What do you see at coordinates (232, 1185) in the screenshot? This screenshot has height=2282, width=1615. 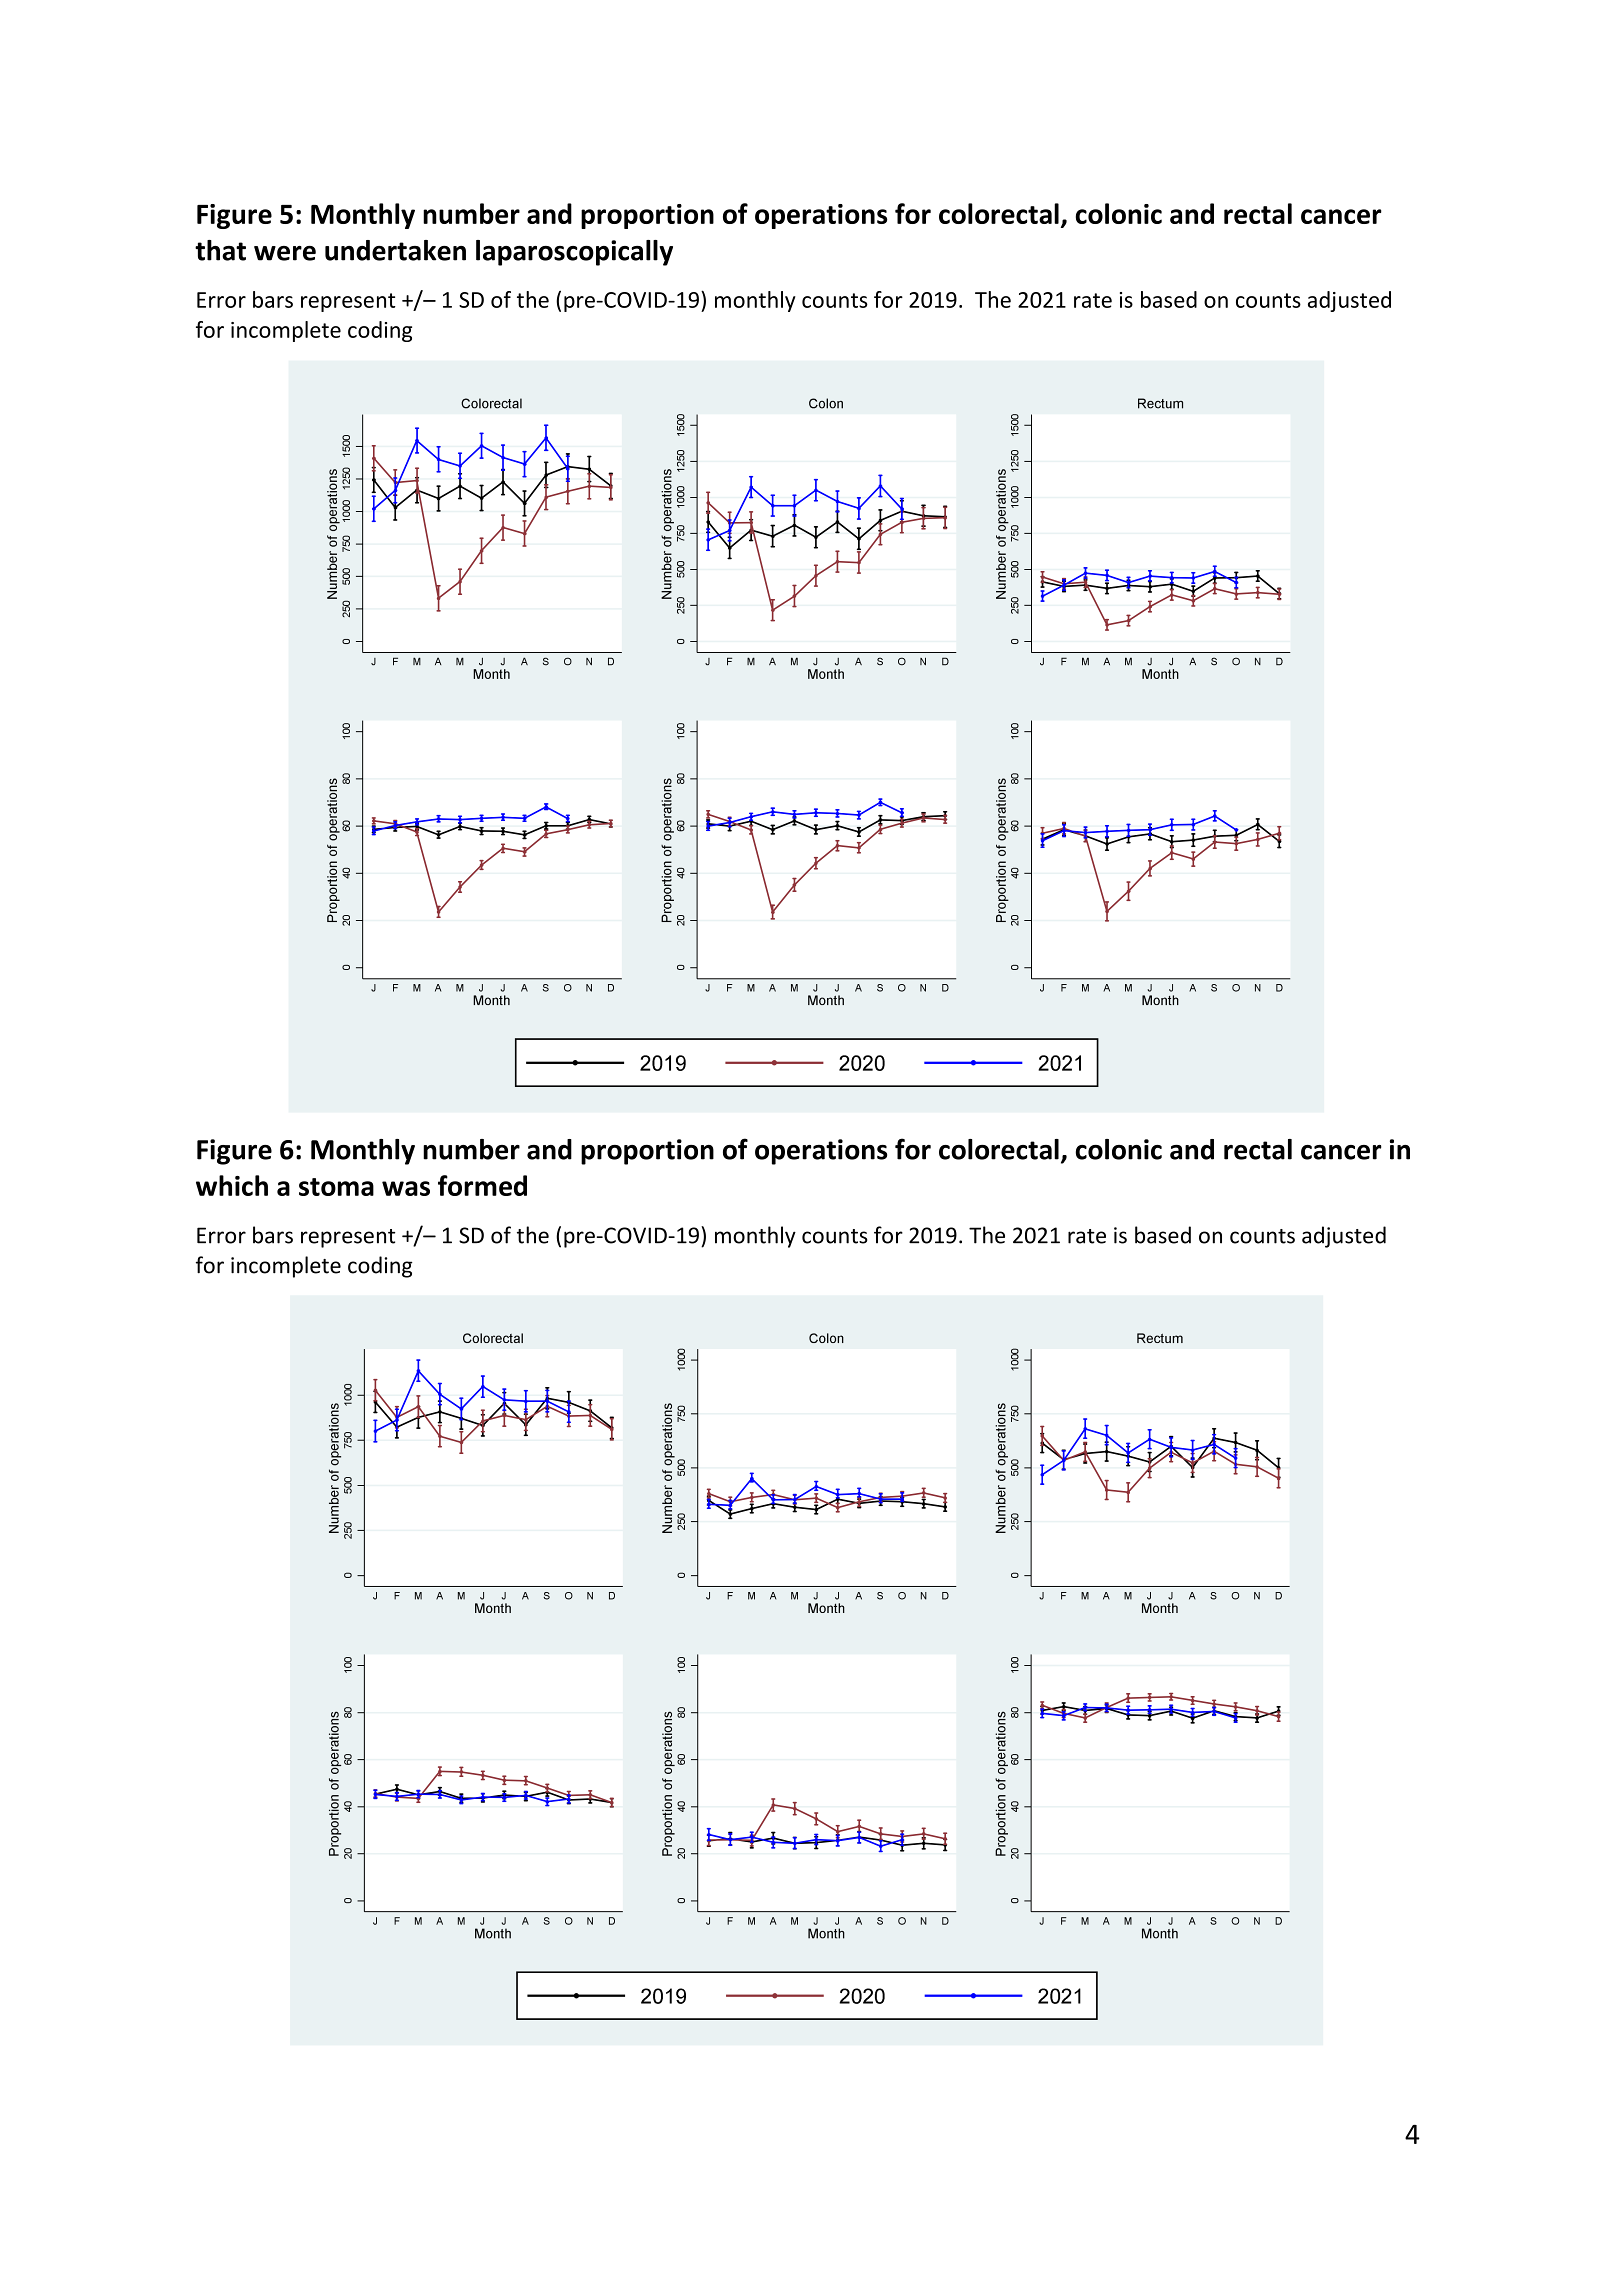 I see `which` at bounding box center [232, 1185].
